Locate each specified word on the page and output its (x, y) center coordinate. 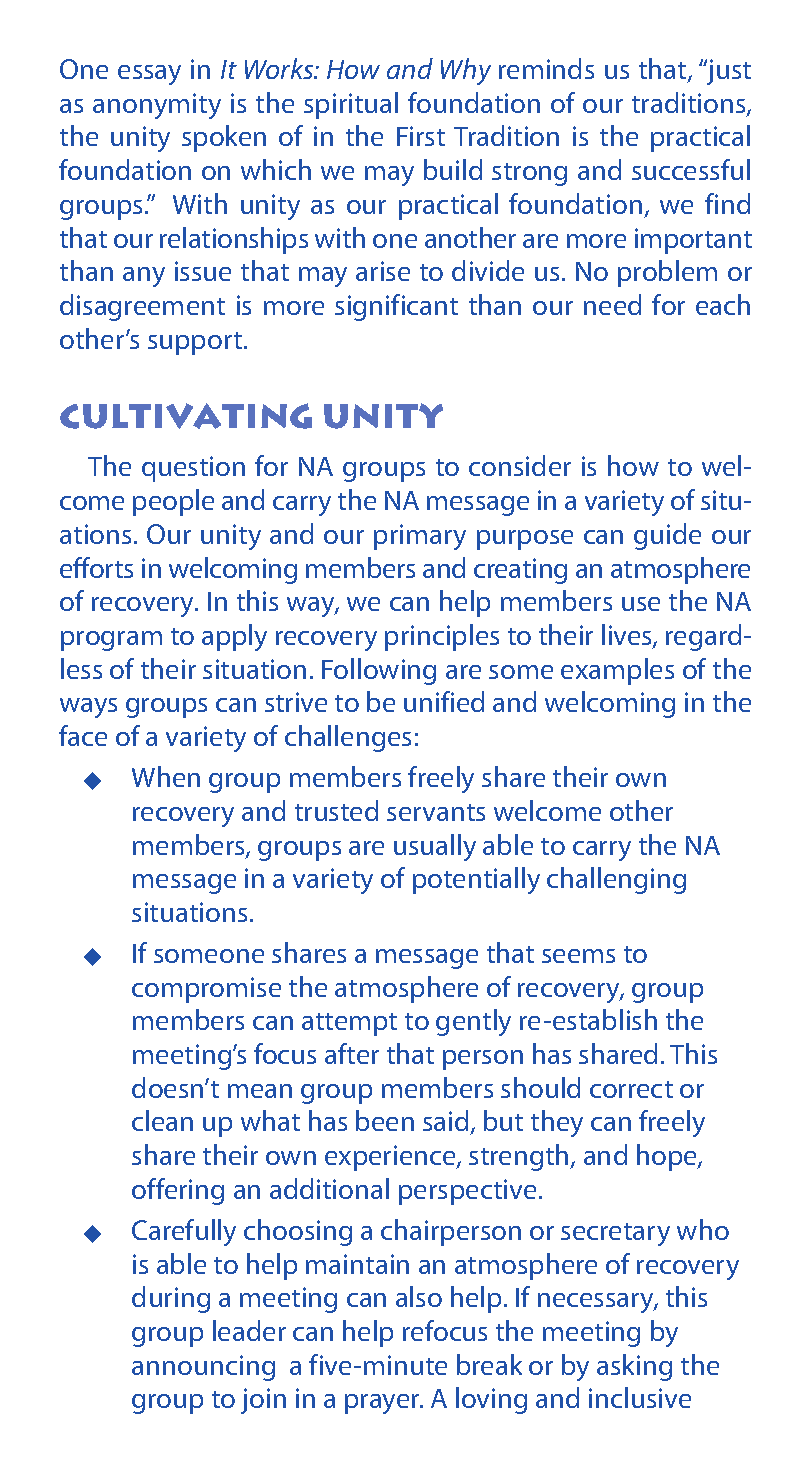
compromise (206, 990)
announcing (203, 1368)
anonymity (157, 106)
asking (634, 1367)
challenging (616, 880)
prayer (383, 1404)
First (421, 136)
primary (420, 537)
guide (667, 536)
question (193, 469)
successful (691, 169)
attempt (349, 1024)
